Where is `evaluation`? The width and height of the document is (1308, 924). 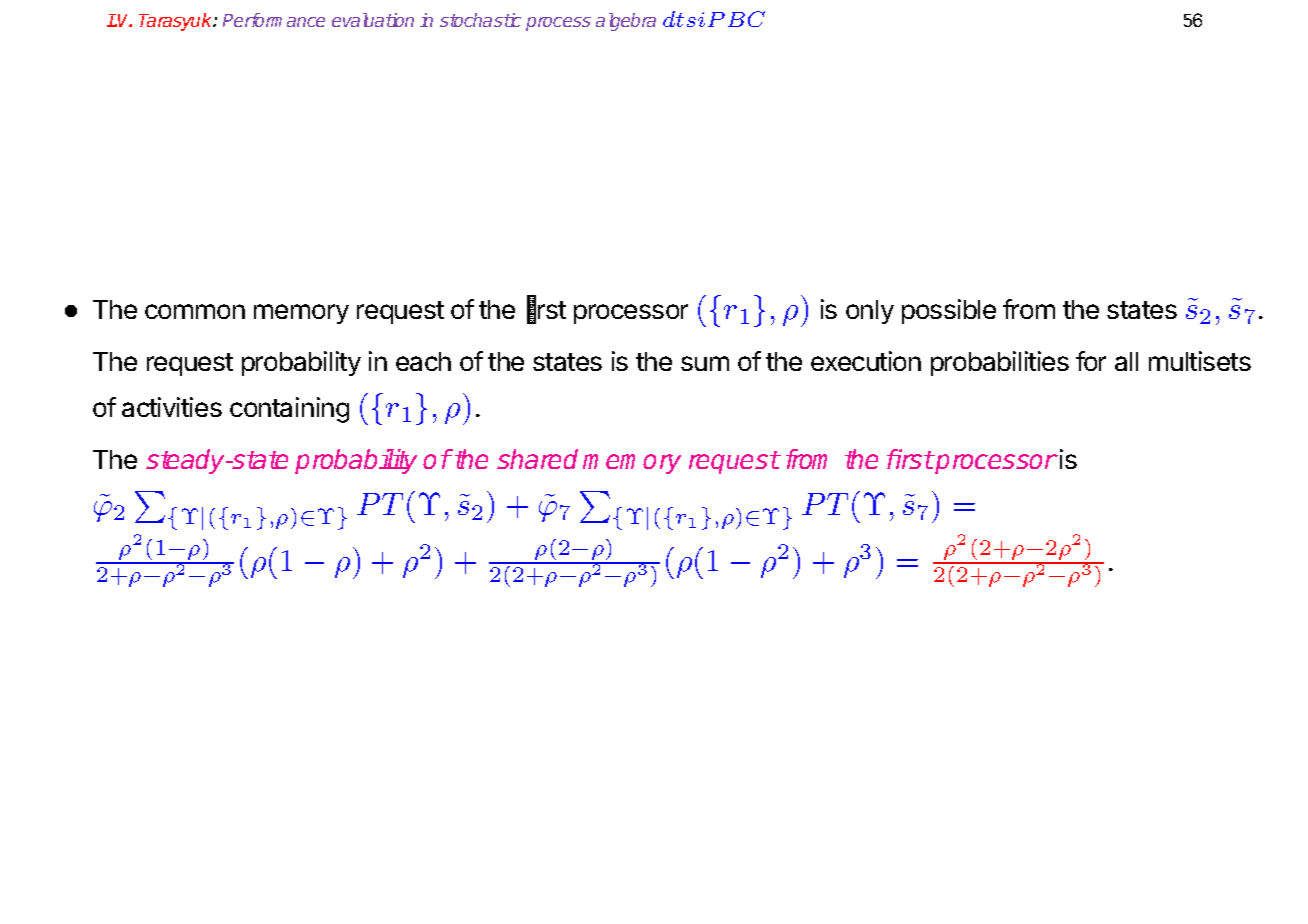
evaluation is located at coordinates (373, 20).
